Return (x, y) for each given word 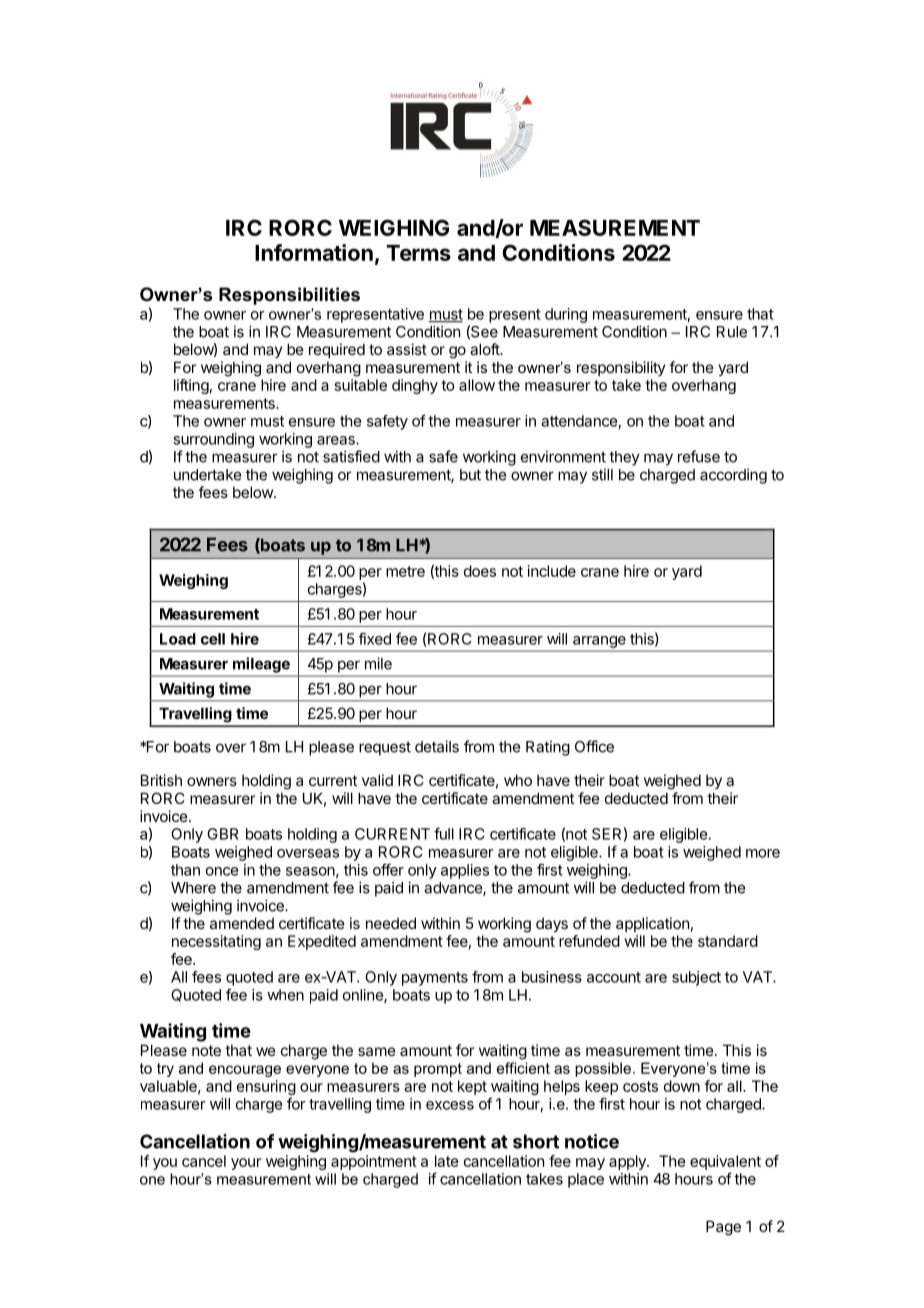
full (444, 833)
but (470, 475)
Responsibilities (289, 296)
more (763, 853)
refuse (699, 456)
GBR (222, 834)
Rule (732, 332)
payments (435, 979)
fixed (374, 638)
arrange (599, 642)
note (206, 1050)
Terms (418, 253)
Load (178, 639)
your (246, 1164)
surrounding (213, 440)
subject (696, 978)
